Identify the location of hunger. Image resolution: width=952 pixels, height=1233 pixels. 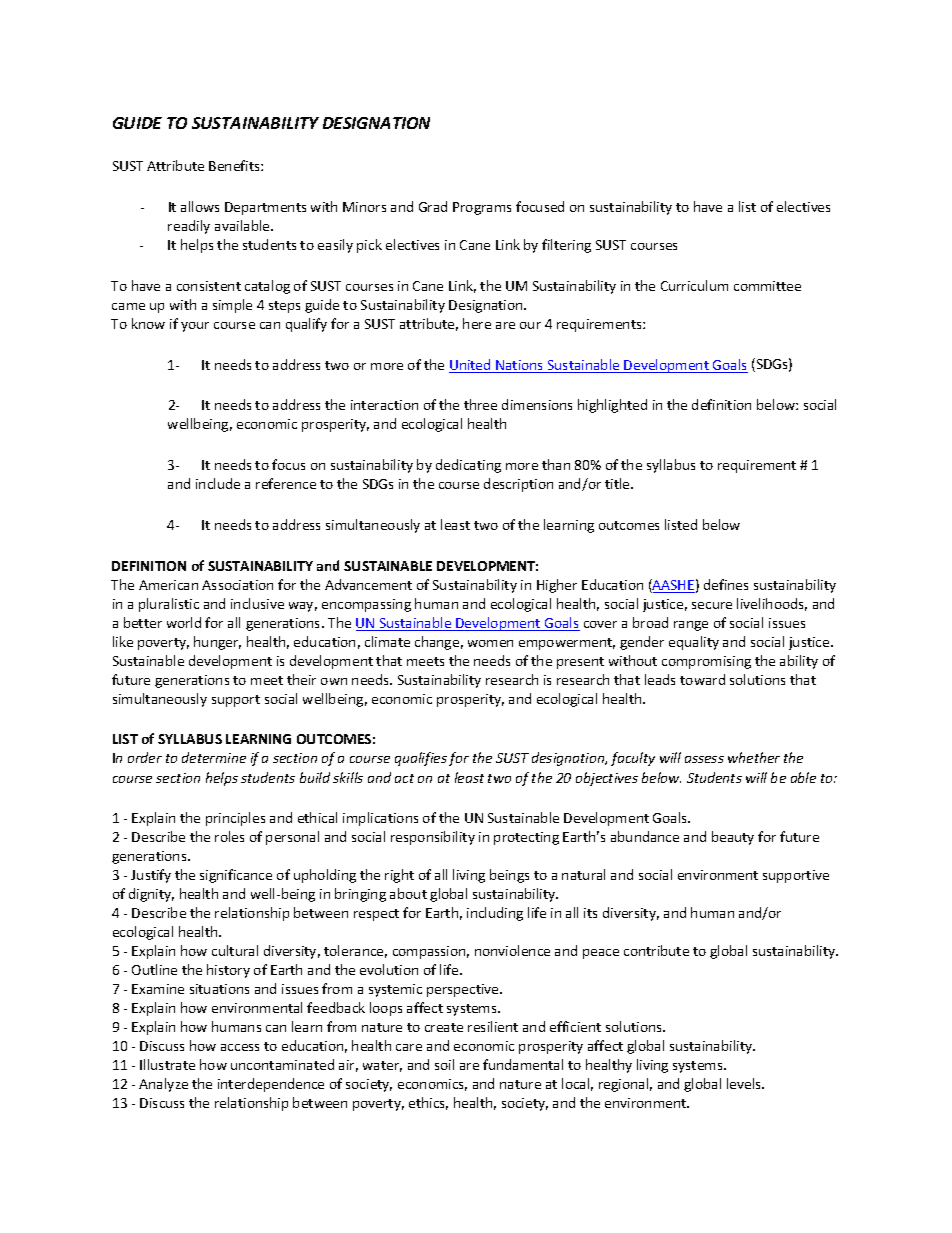
(217, 643).
